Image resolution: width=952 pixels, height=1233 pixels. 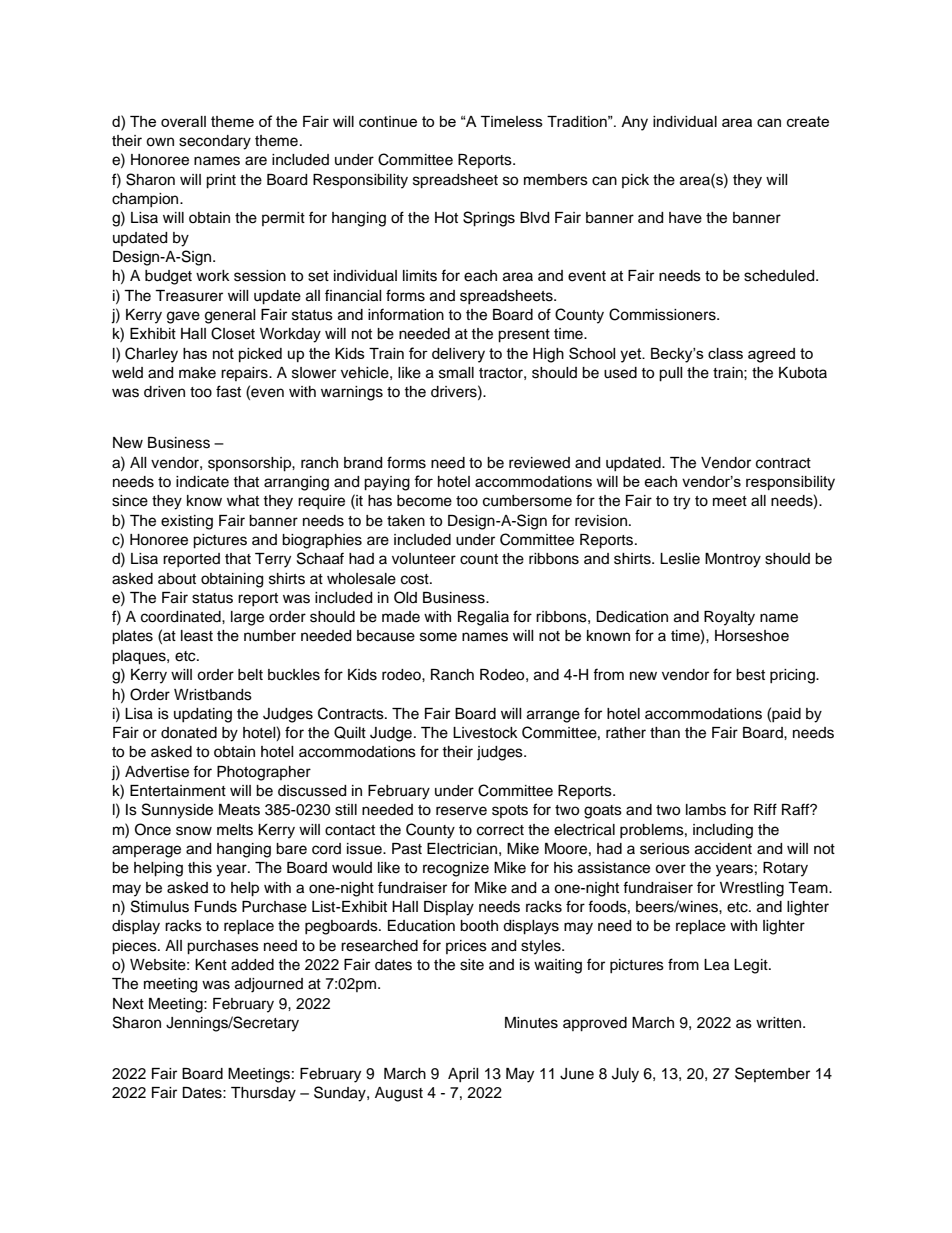 I want to click on create, so click(x=808, y=121).
